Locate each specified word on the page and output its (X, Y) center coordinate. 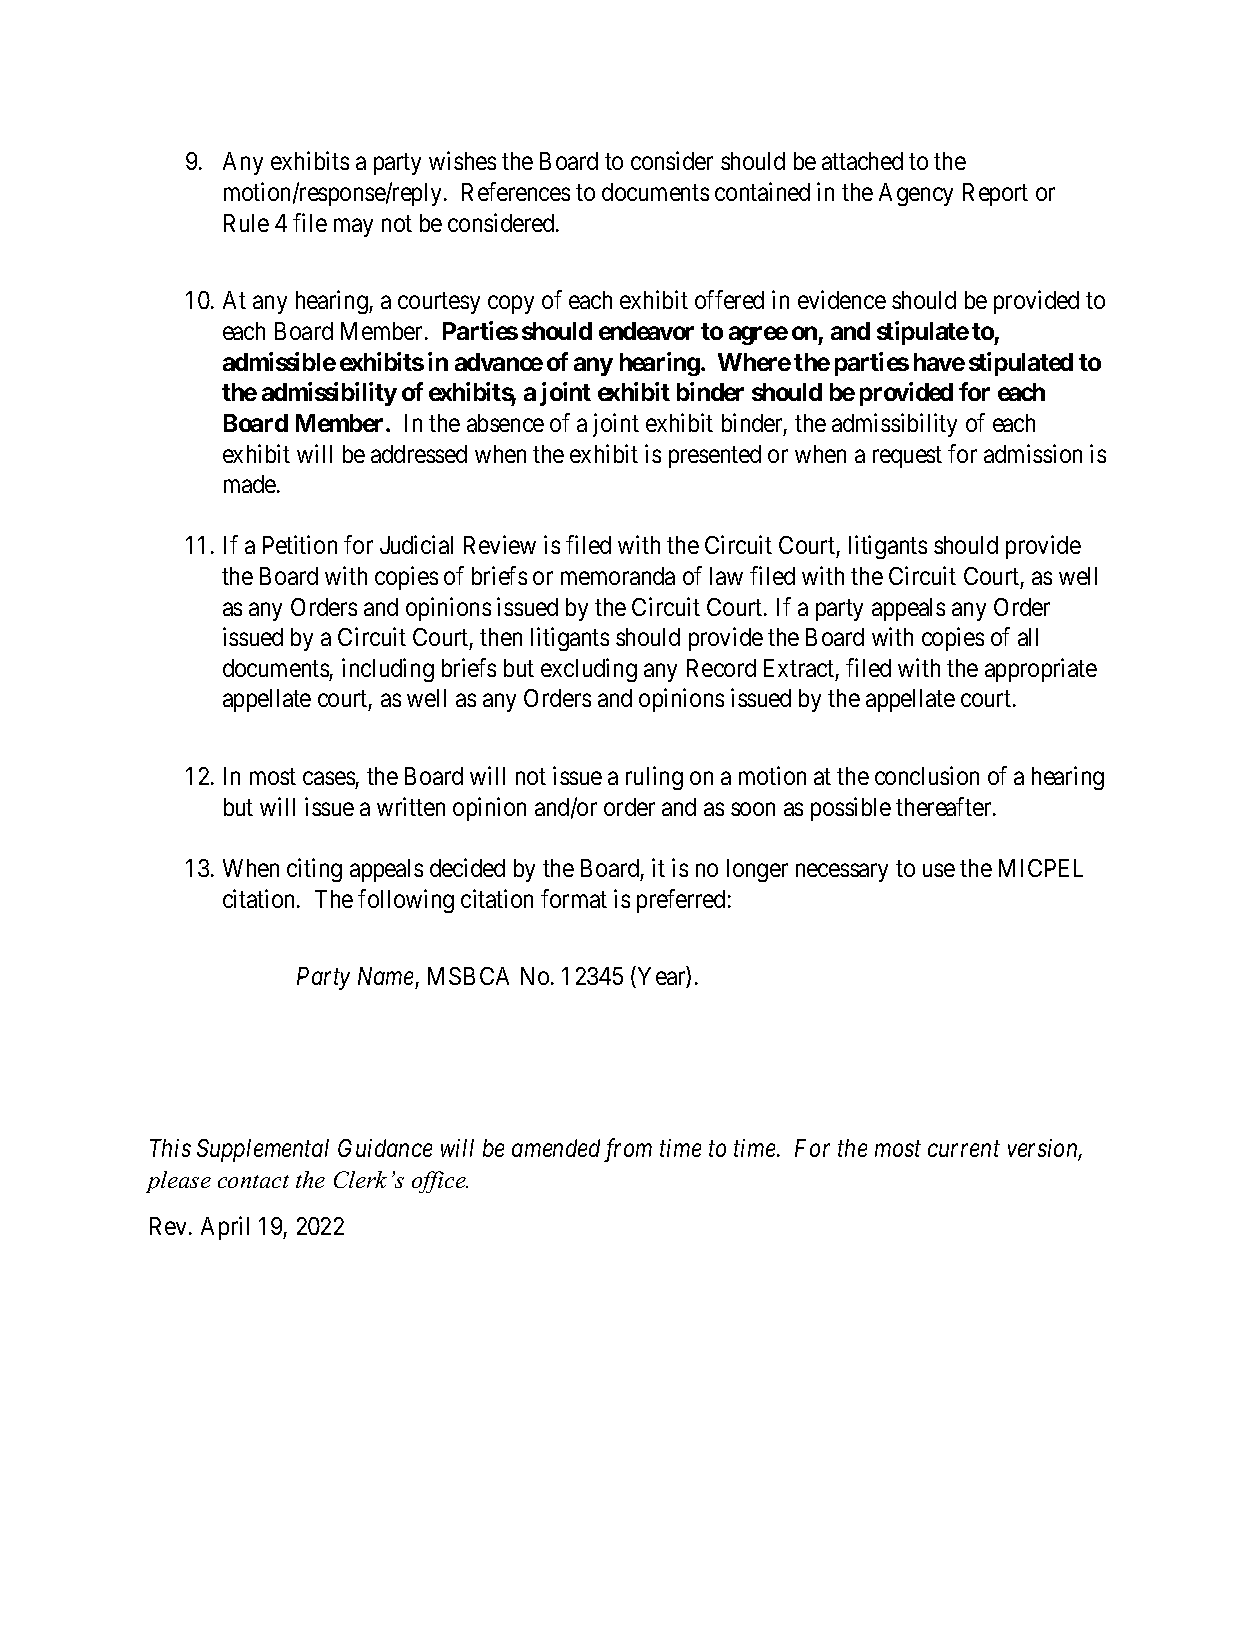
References (516, 191)
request (907, 457)
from (628, 1150)
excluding (589, 670)
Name (385, 976)
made (250, 484)
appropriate (1041, 670)
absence (505, 423)
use (939, 870)
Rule (246, 223)
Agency (916, 194)
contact (253, 1181)
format (574, 898)
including (388, 670)
